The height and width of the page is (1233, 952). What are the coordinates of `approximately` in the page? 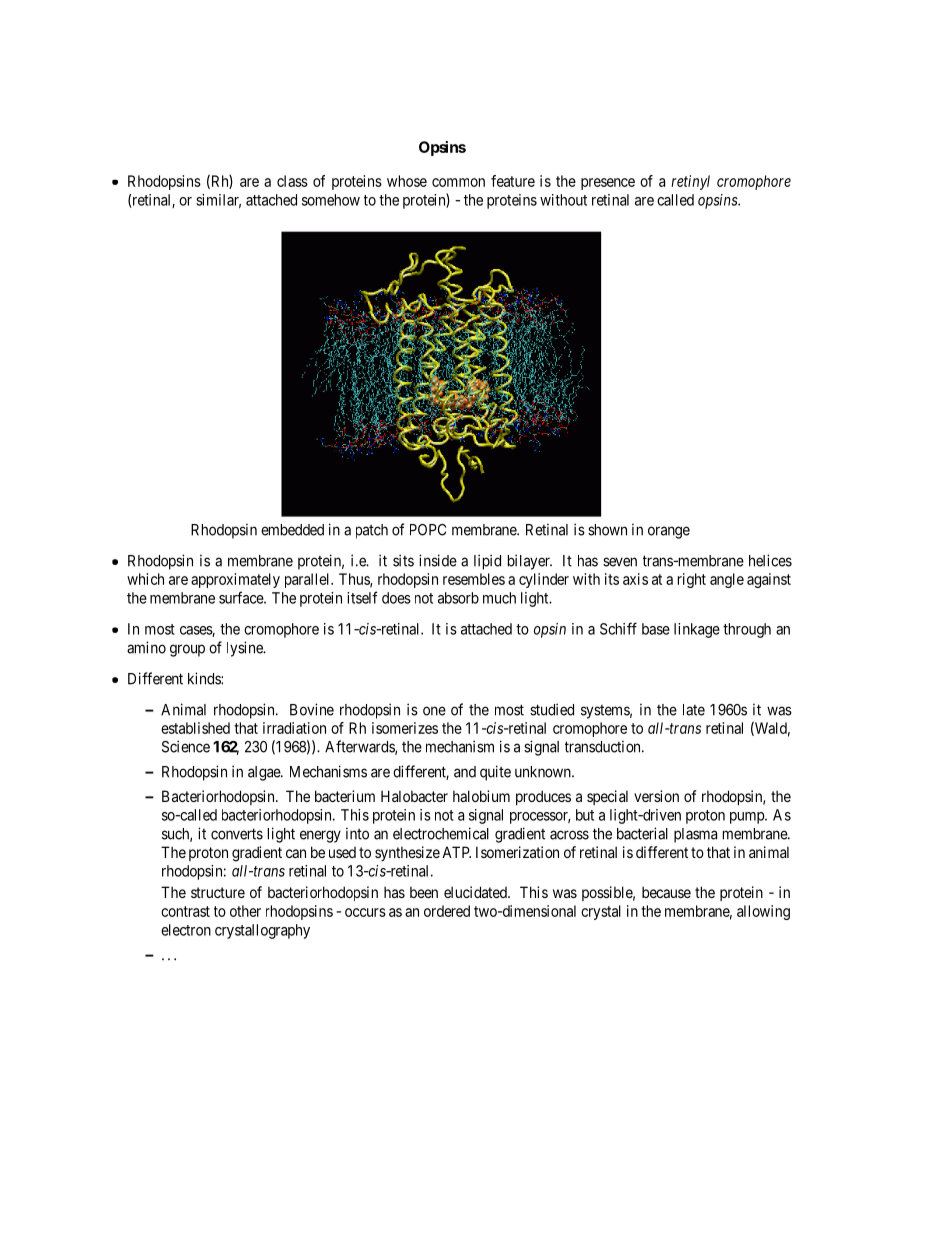 It's located at (235, 580).
